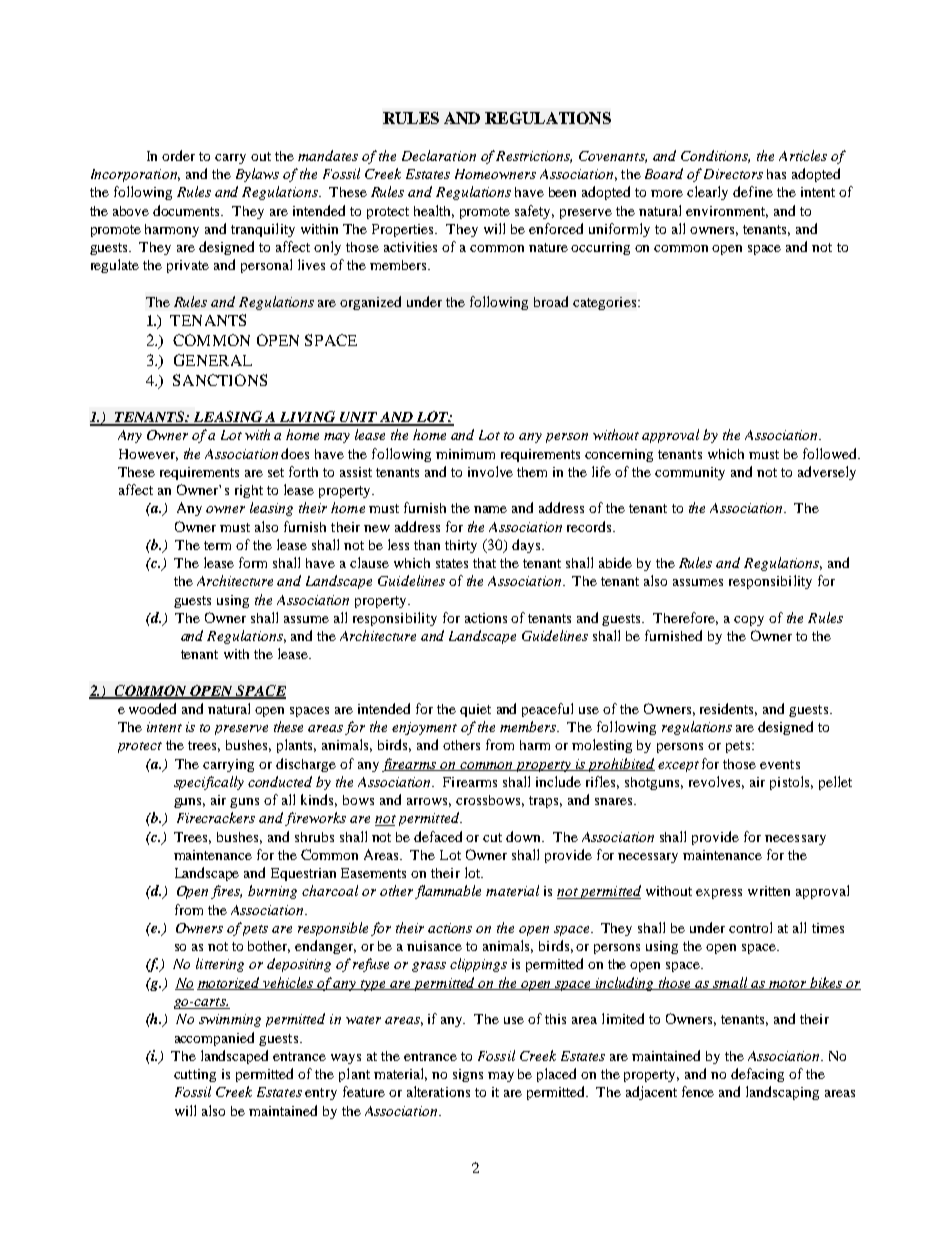 This page has width=952, height=1233. What do you see at coordinates (439, 155) in the page?
I see `Declaration` at bounding box center [439, 155].
